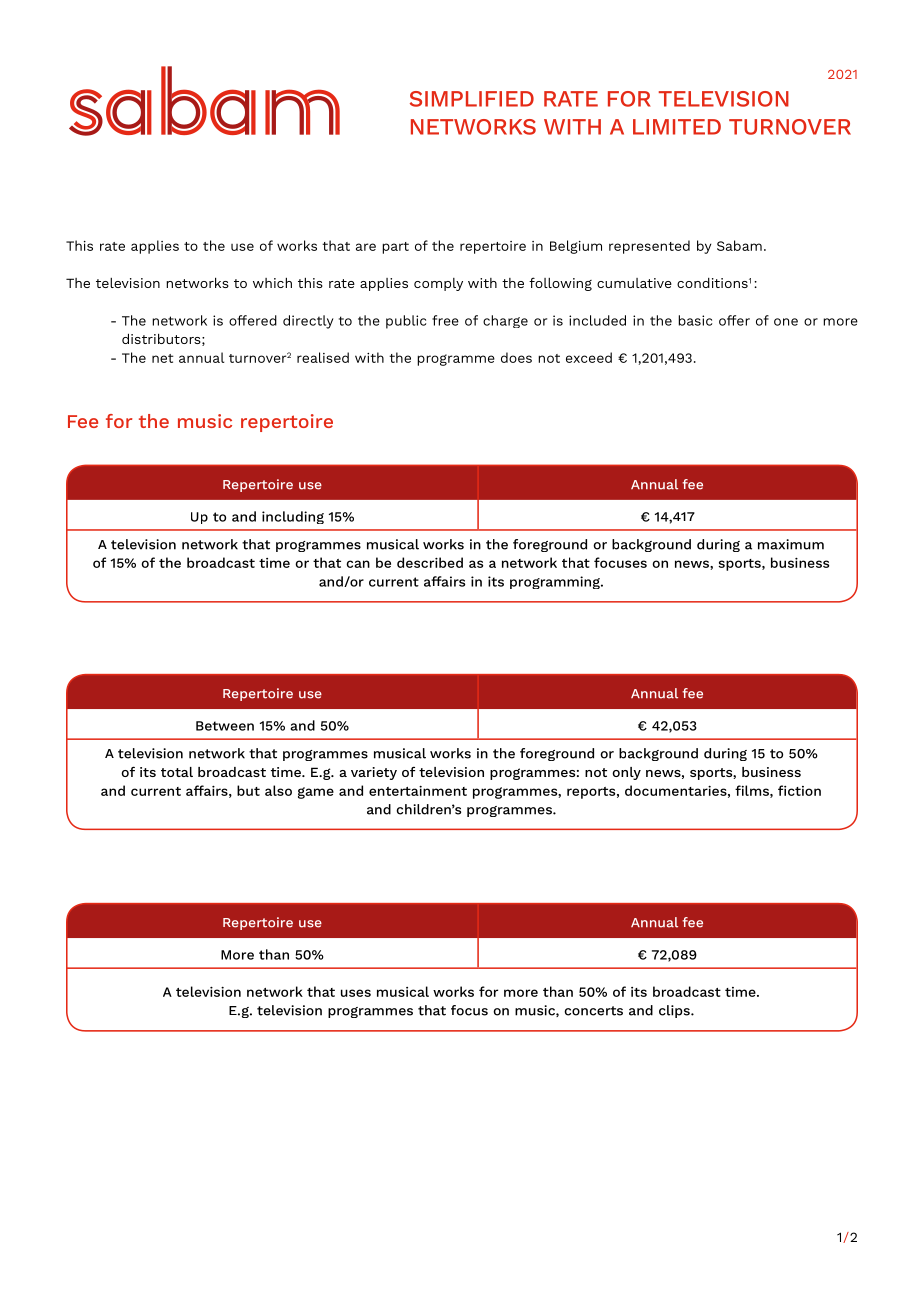 Image resolution: width=924 pixels, height=1308 pixels. Describe the element at coordinates (791, 544) in the page. I see `maximum` at that location.
